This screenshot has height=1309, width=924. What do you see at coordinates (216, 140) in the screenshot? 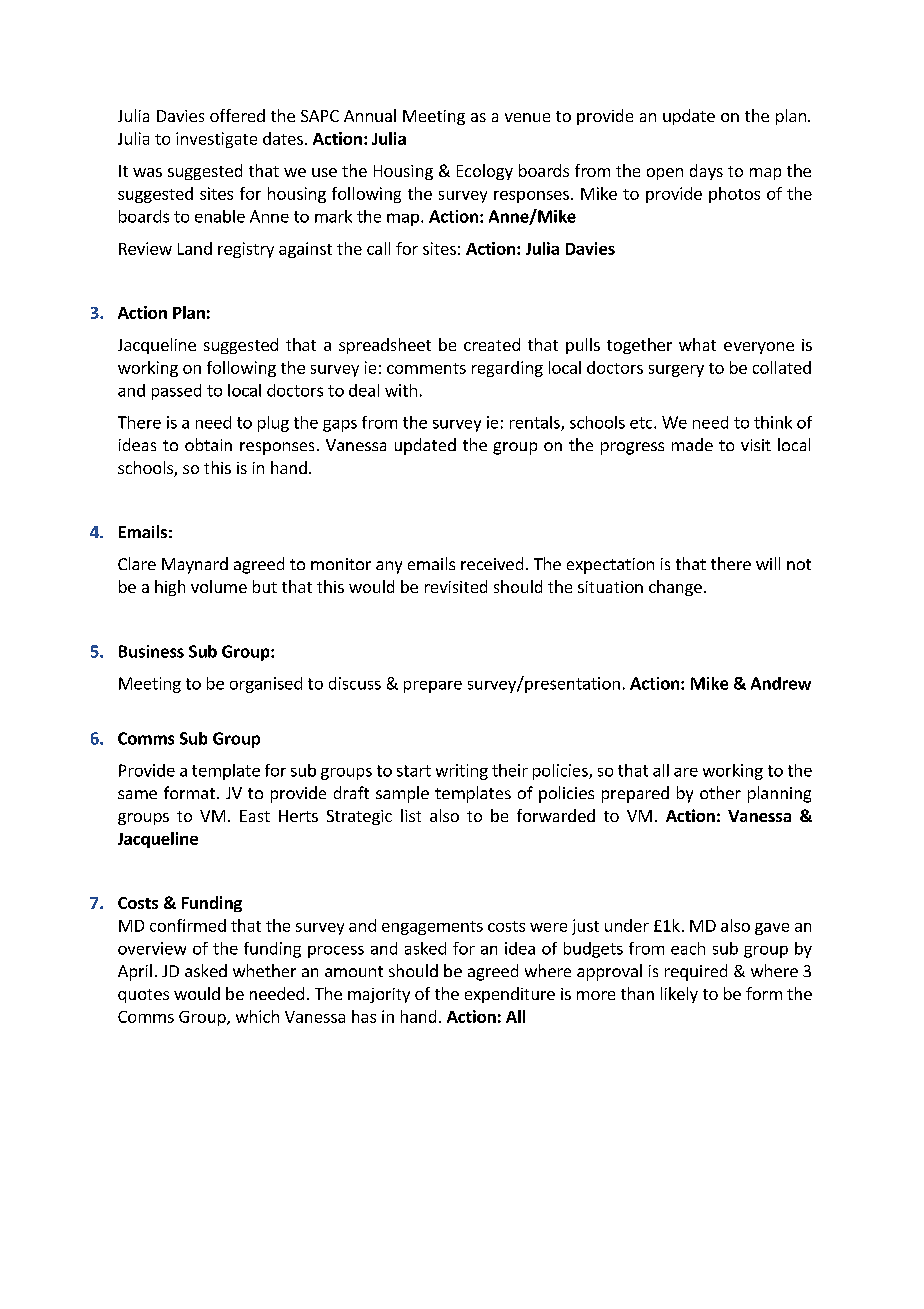
I see `investigate` at bounding box center [216, 140].
